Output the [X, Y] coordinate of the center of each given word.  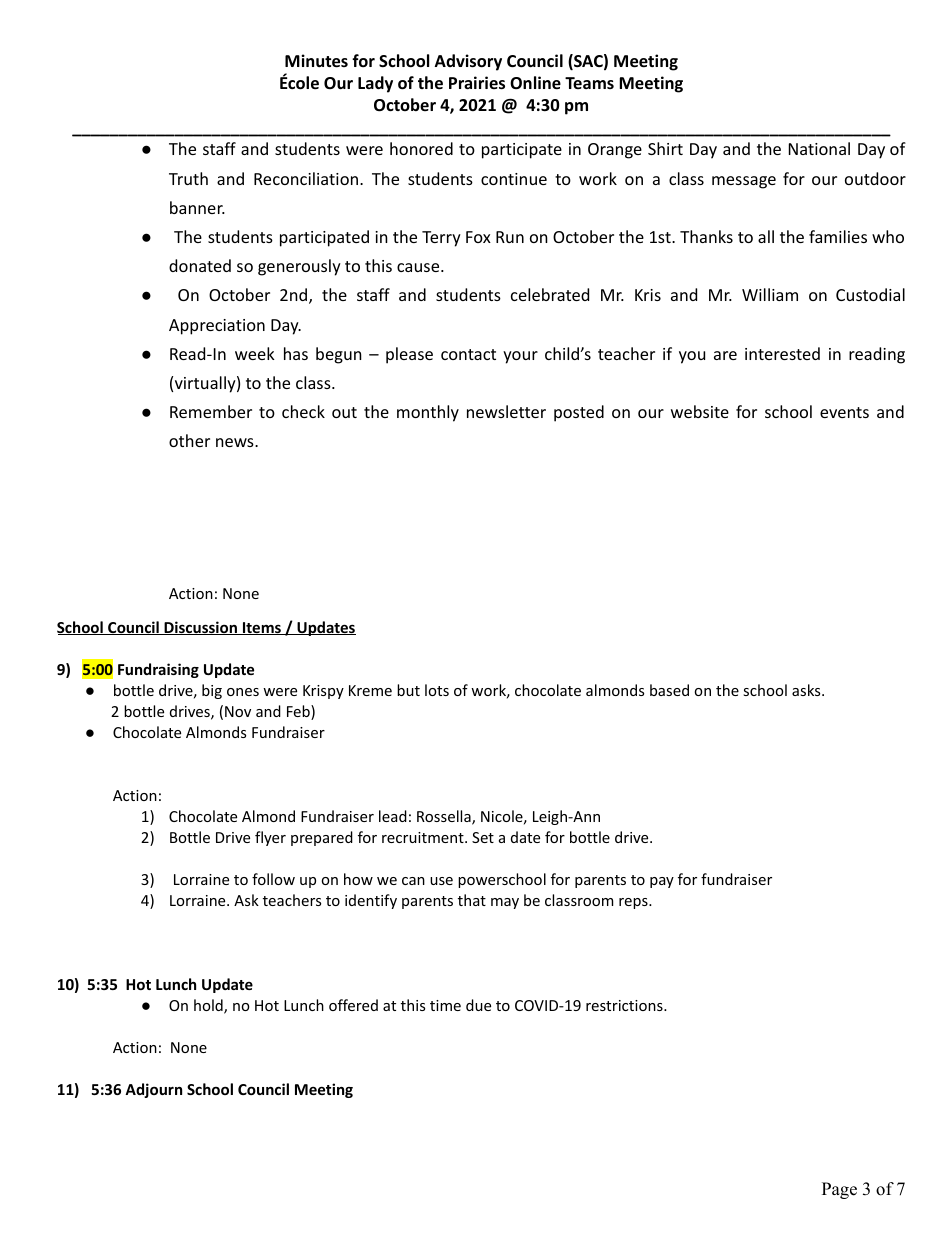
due [478, 1005]
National [819, 148]
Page [839, 1190]
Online [535, 83]
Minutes [316, 61]
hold [209, 1006]
